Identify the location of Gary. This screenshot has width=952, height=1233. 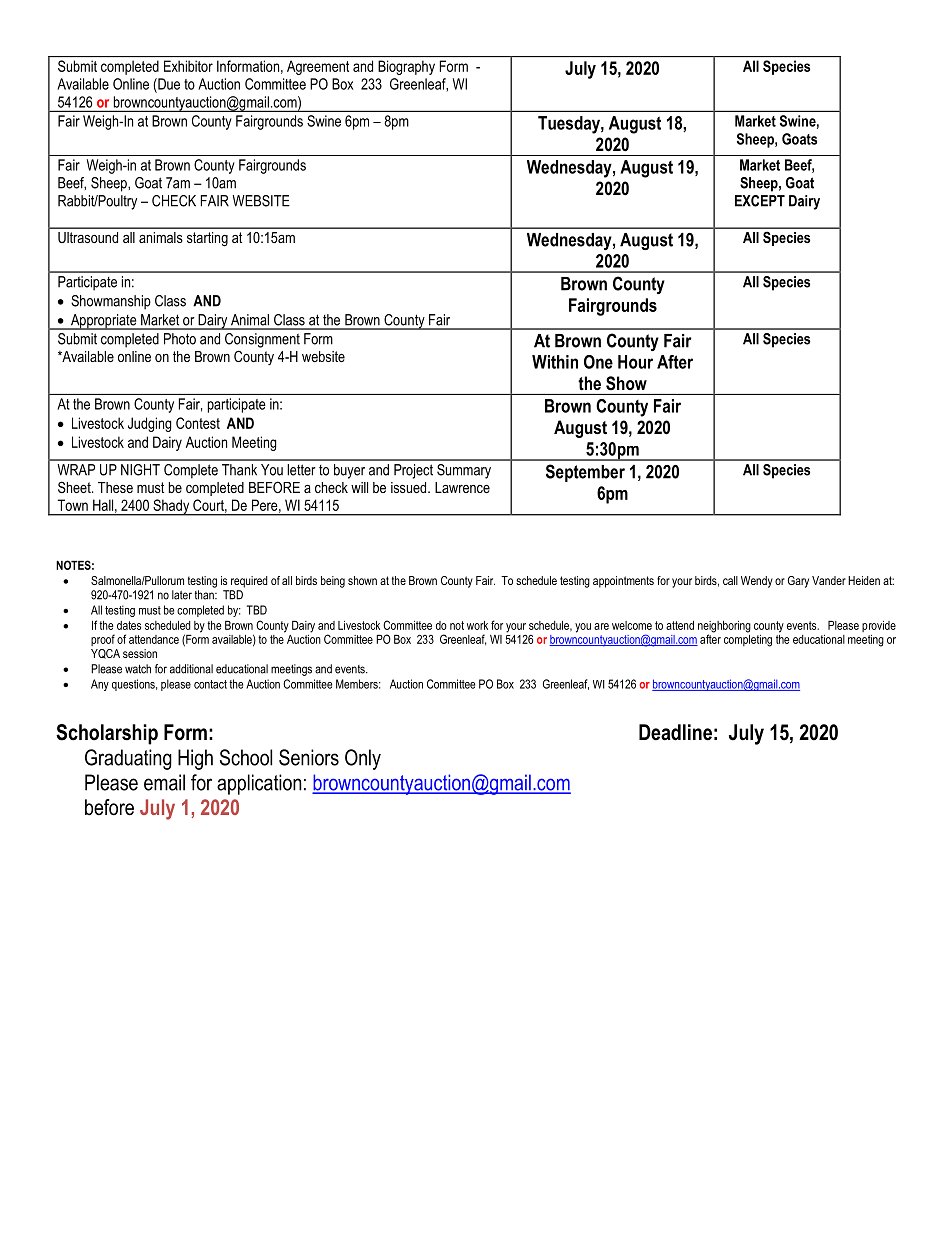
(798, 582).
